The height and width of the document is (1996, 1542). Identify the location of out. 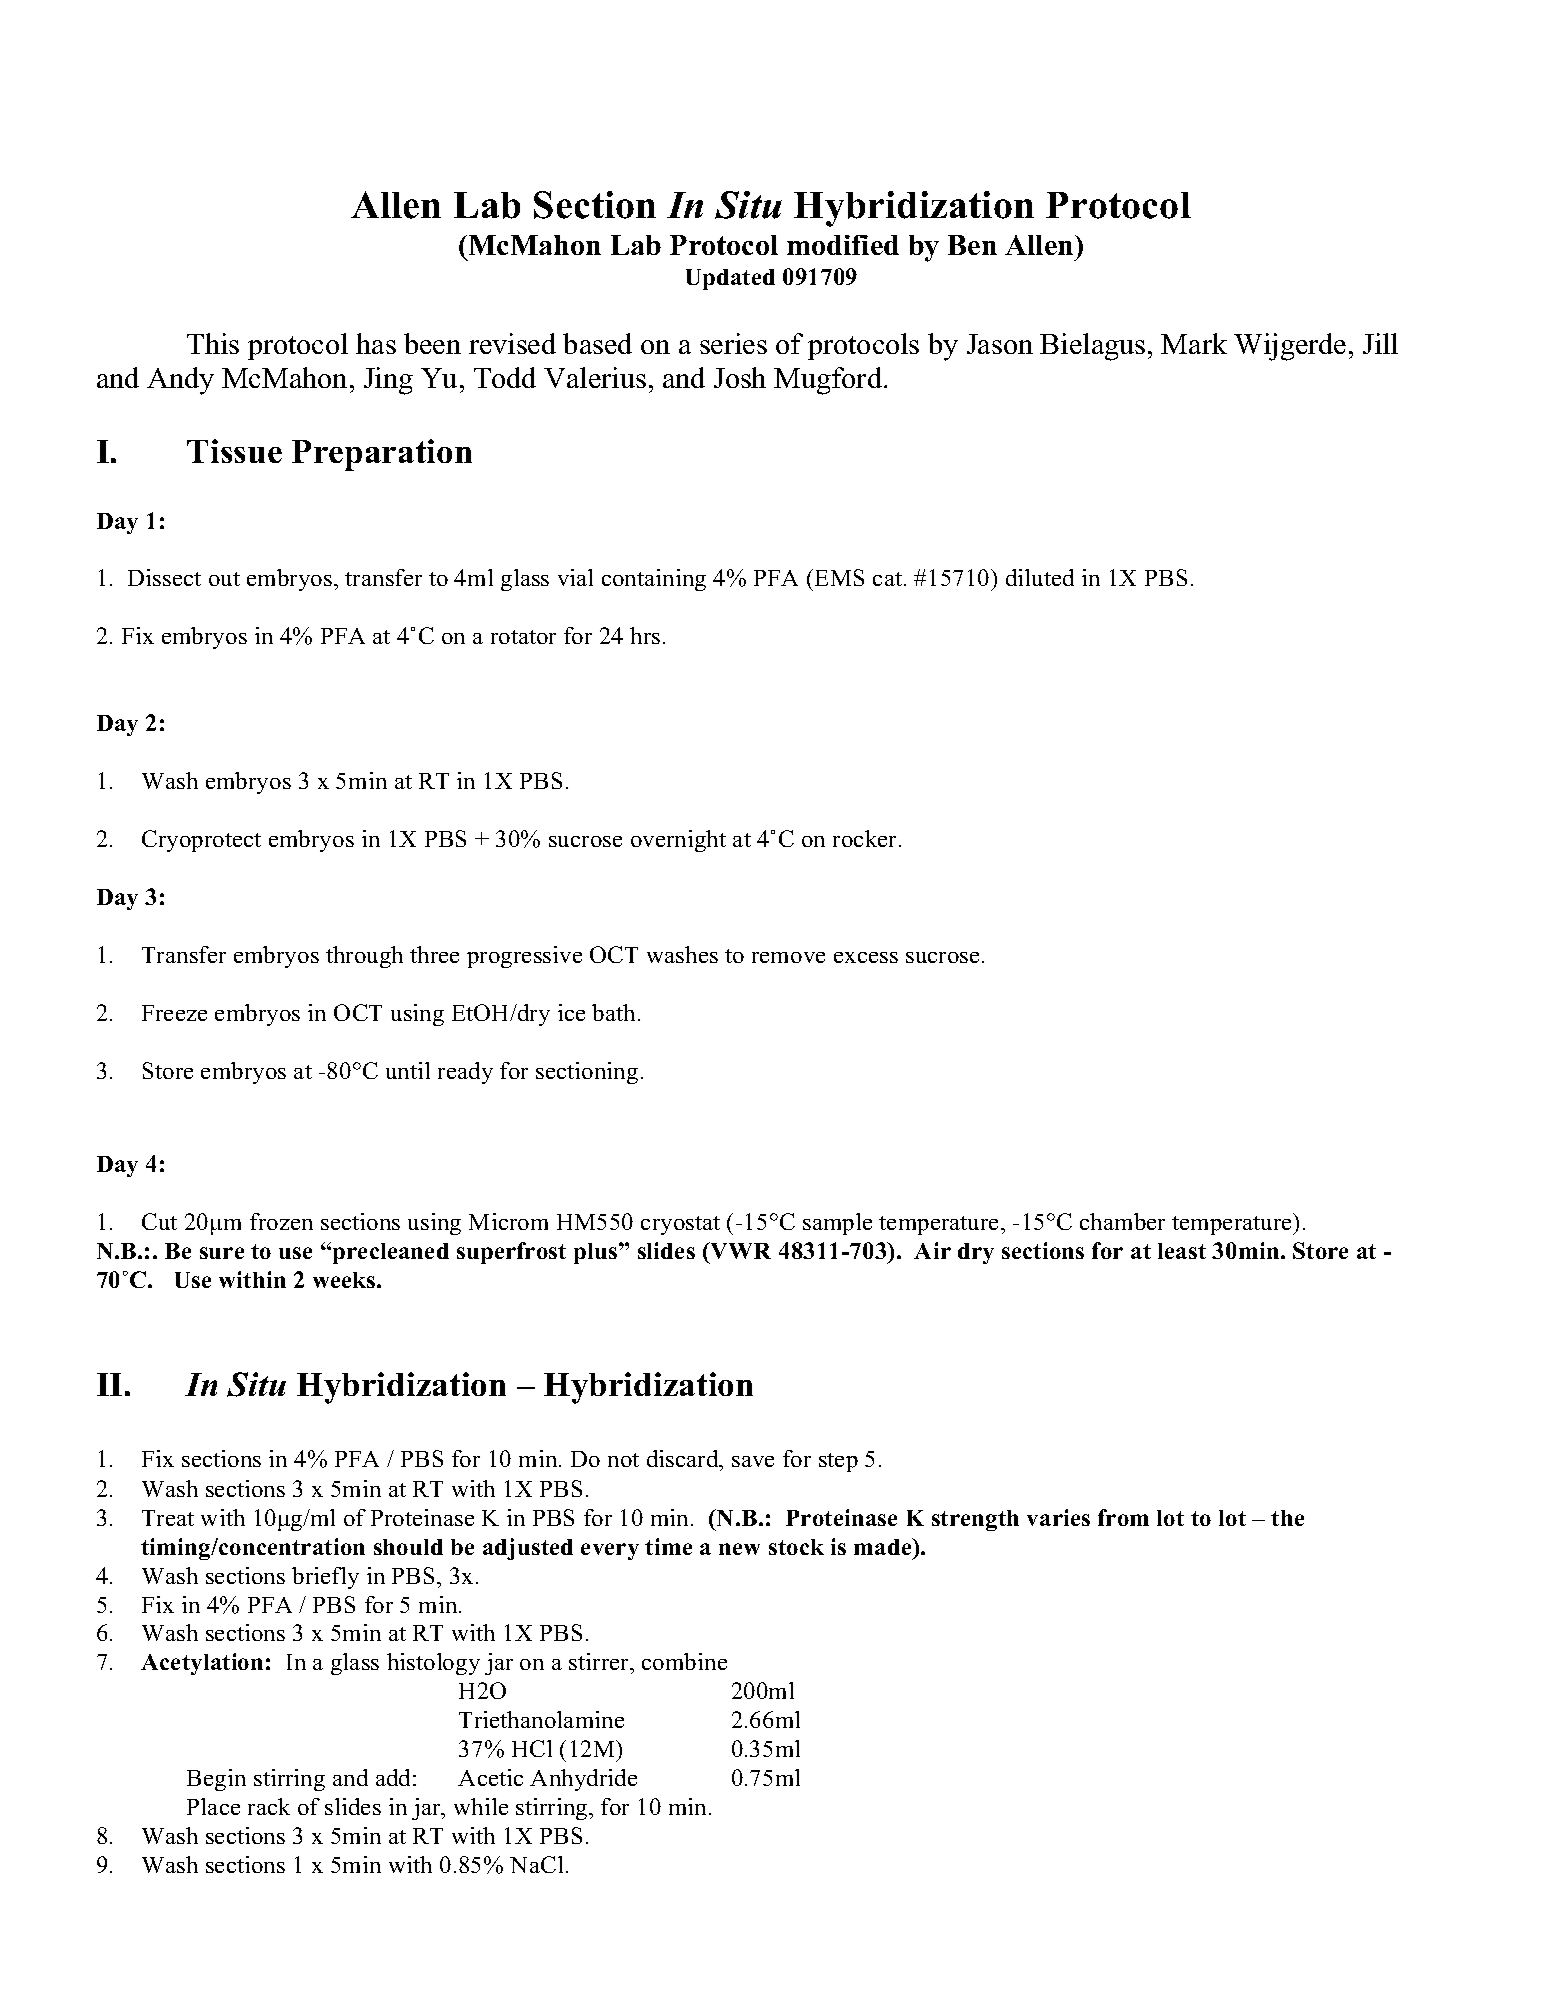
(224, 579).
